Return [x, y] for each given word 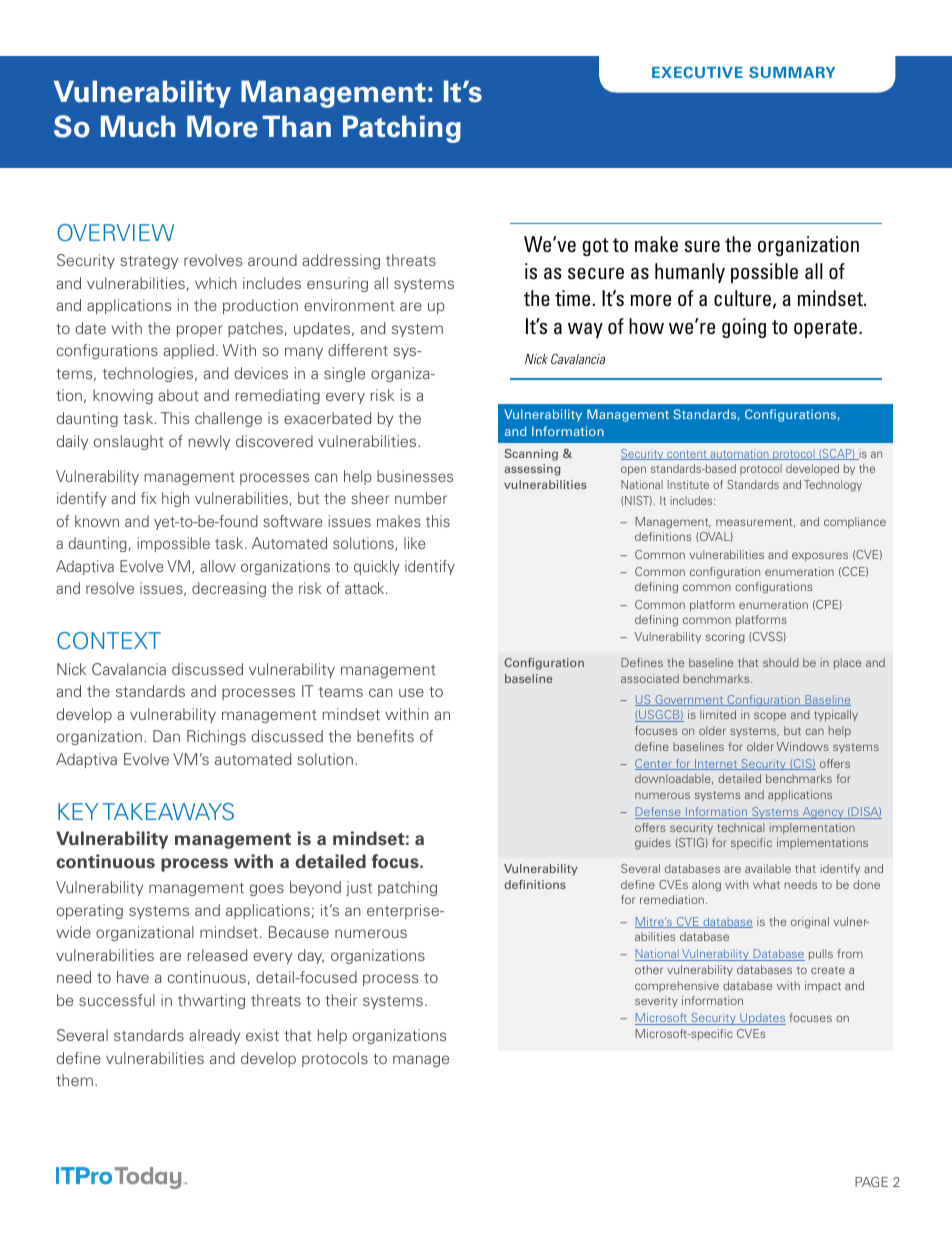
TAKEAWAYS [168, 811]
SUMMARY [792, 72]
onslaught [129, 442]
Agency [823, 813]
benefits [385, 736]
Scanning [531, 455]
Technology [833, 486]
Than [296, 126]
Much [138, 126]
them [74, 1080]
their [341, 1000]
